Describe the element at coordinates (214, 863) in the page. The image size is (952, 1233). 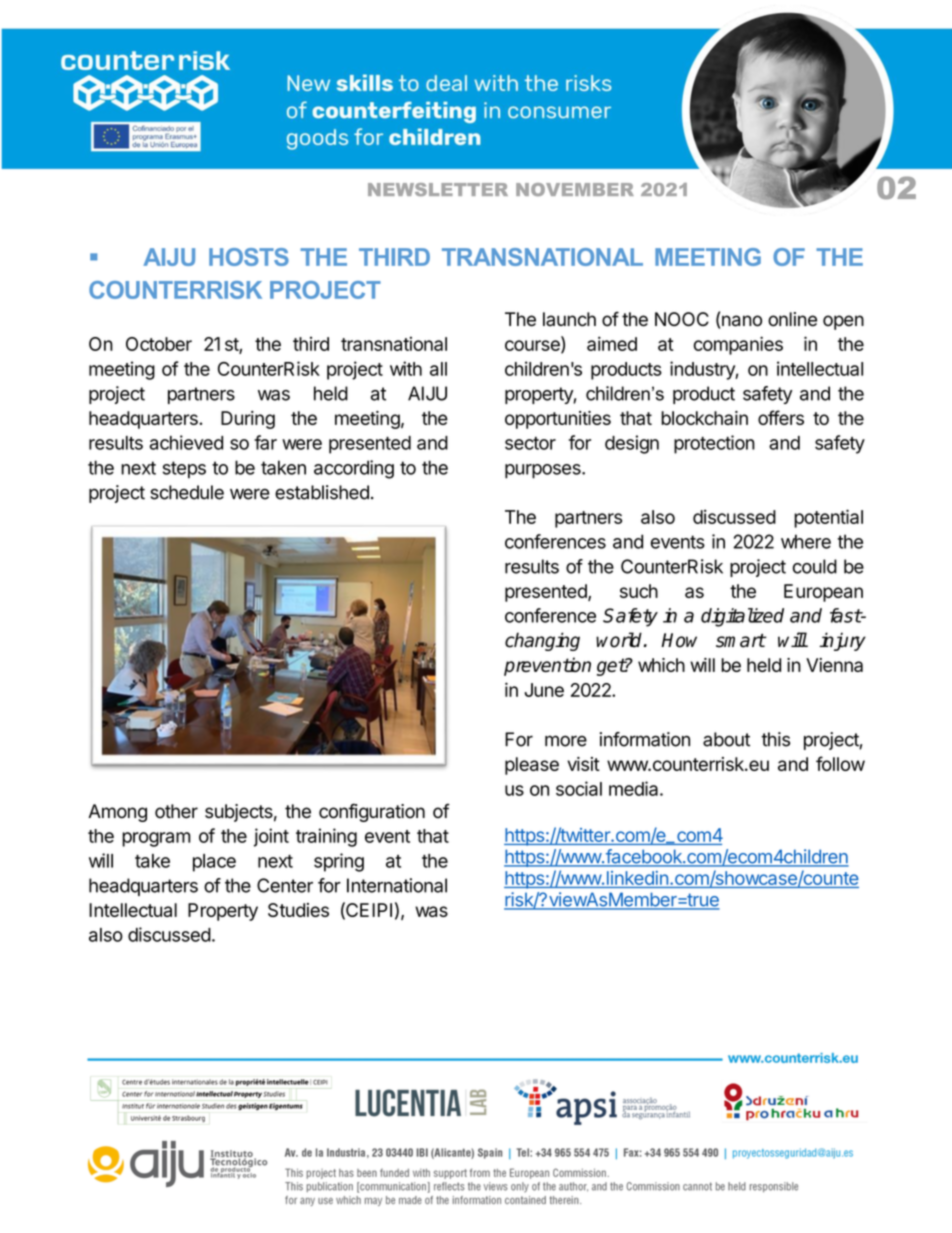
I see `place` at that location.
